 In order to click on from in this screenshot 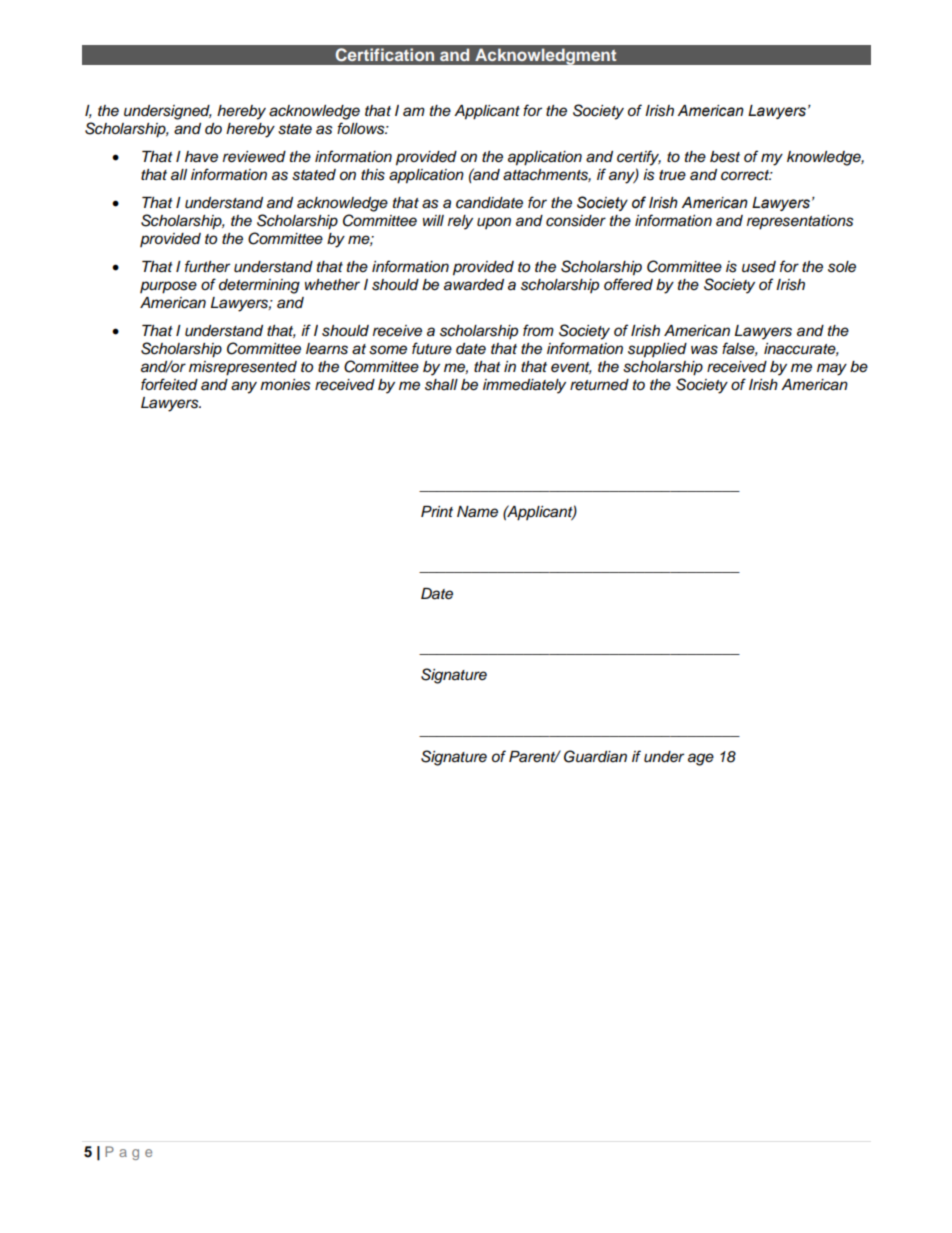, I will do `click(538, 330)`.
